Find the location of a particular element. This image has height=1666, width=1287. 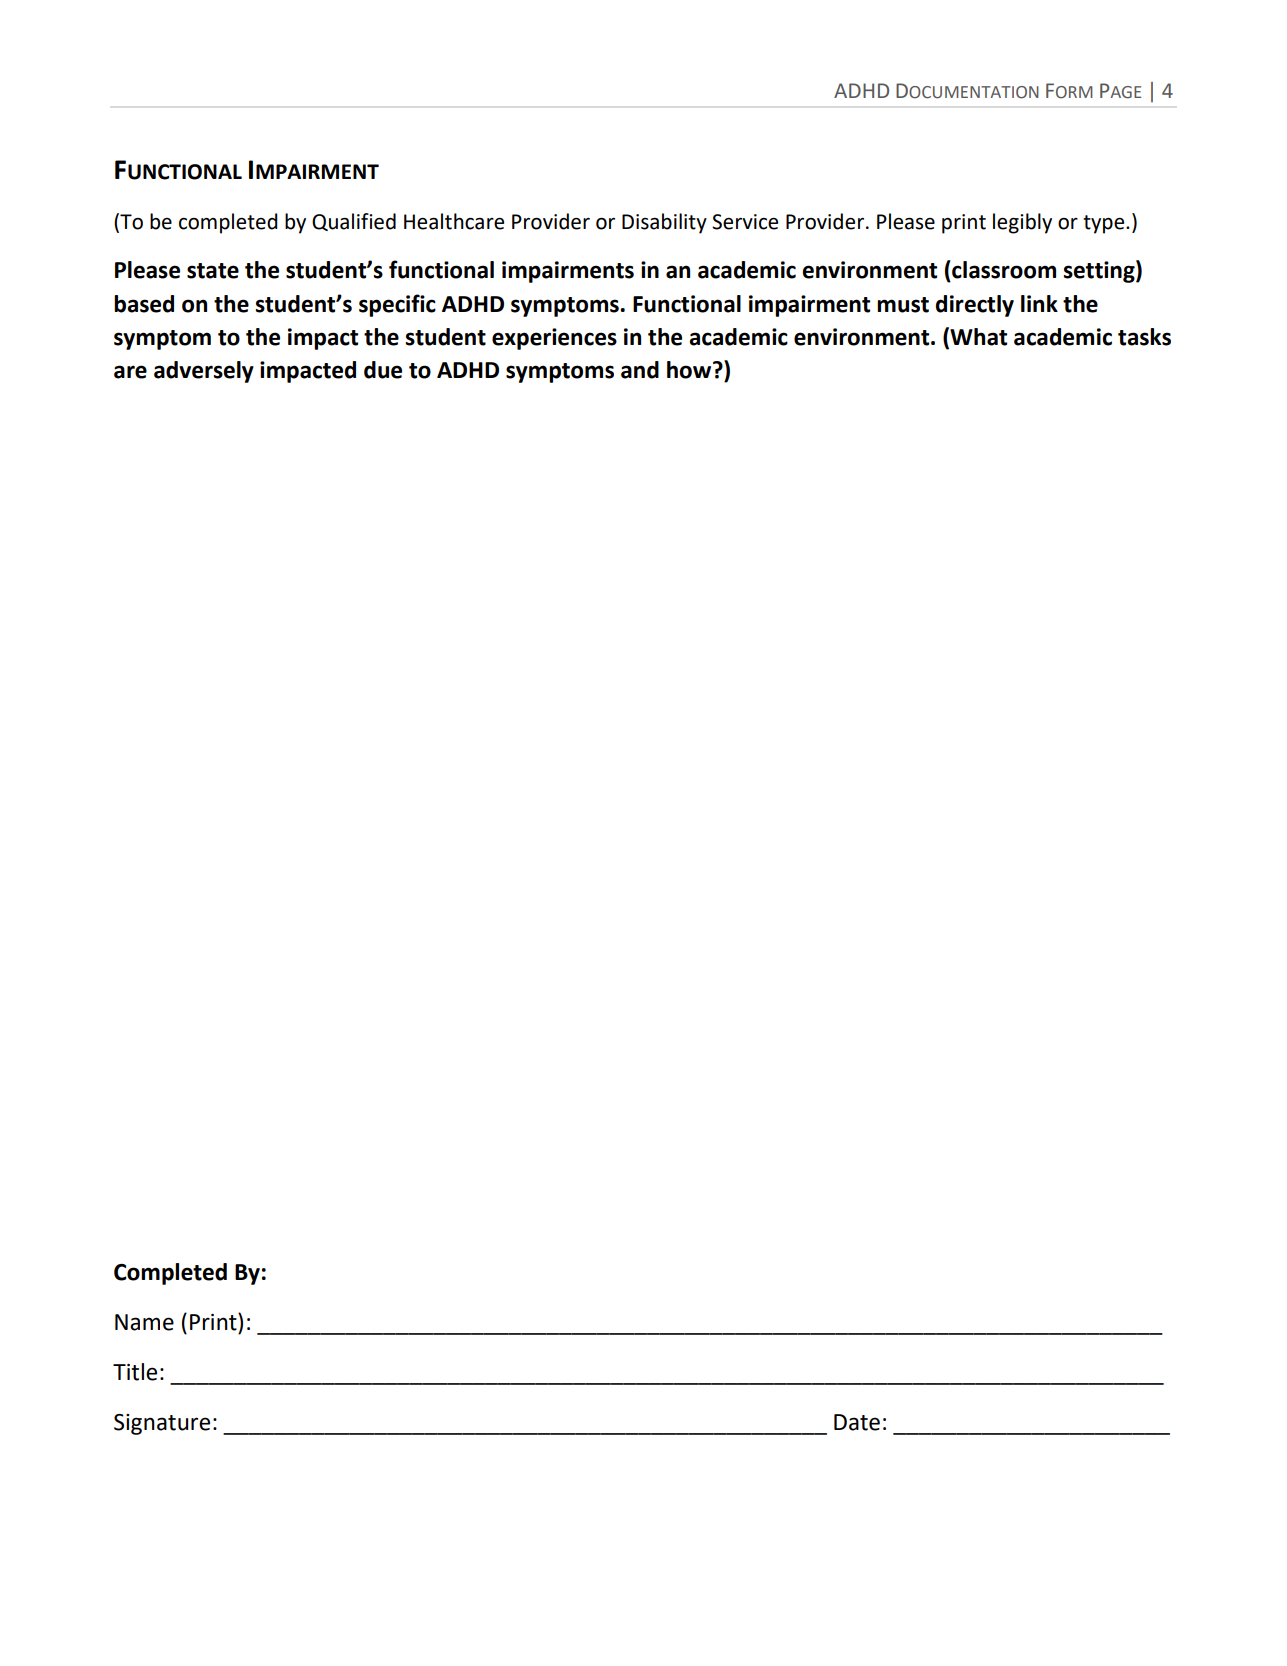

Date is located at coordinates (857, 1422).
